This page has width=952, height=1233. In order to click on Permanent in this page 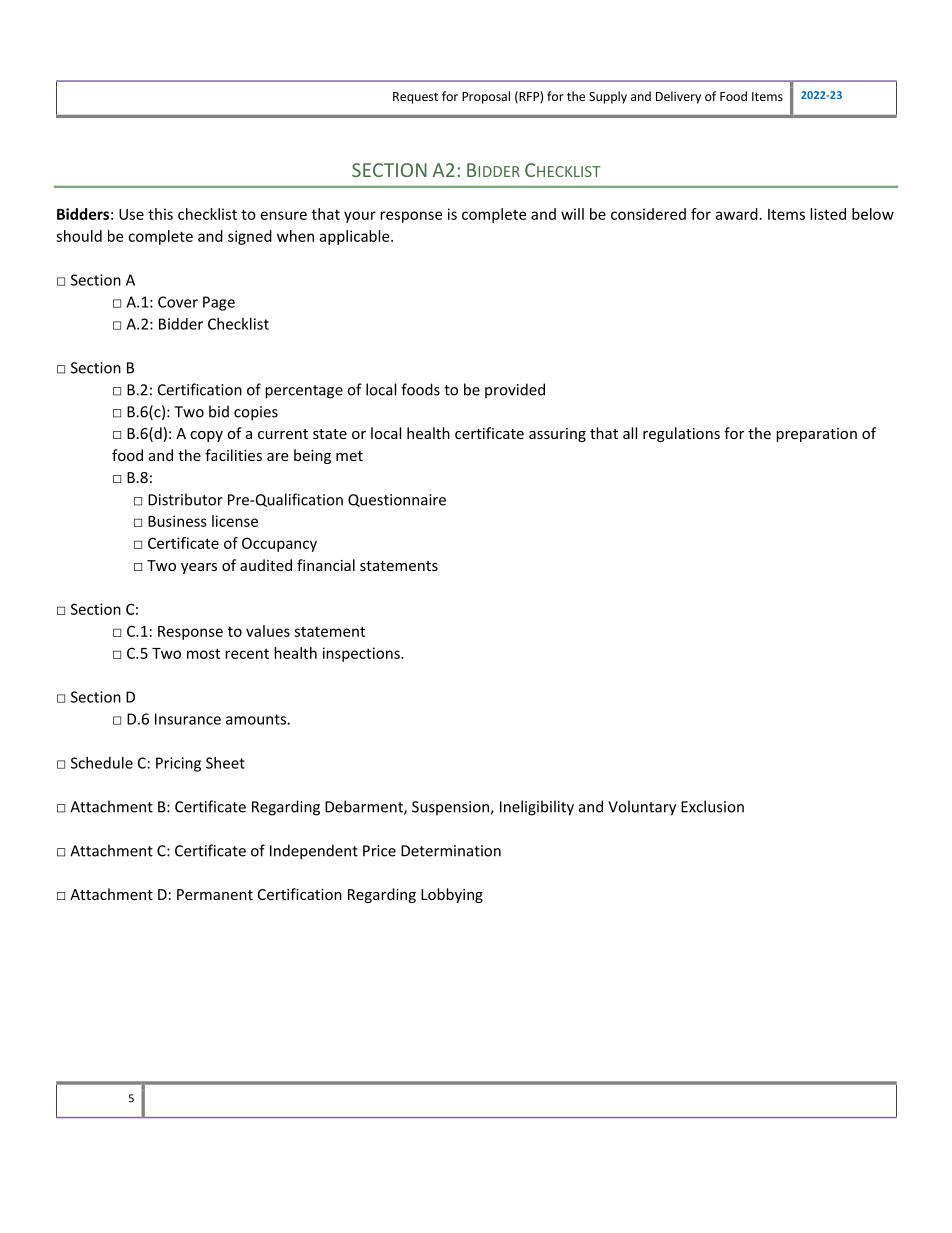, I will do `click(215, 894)`.
